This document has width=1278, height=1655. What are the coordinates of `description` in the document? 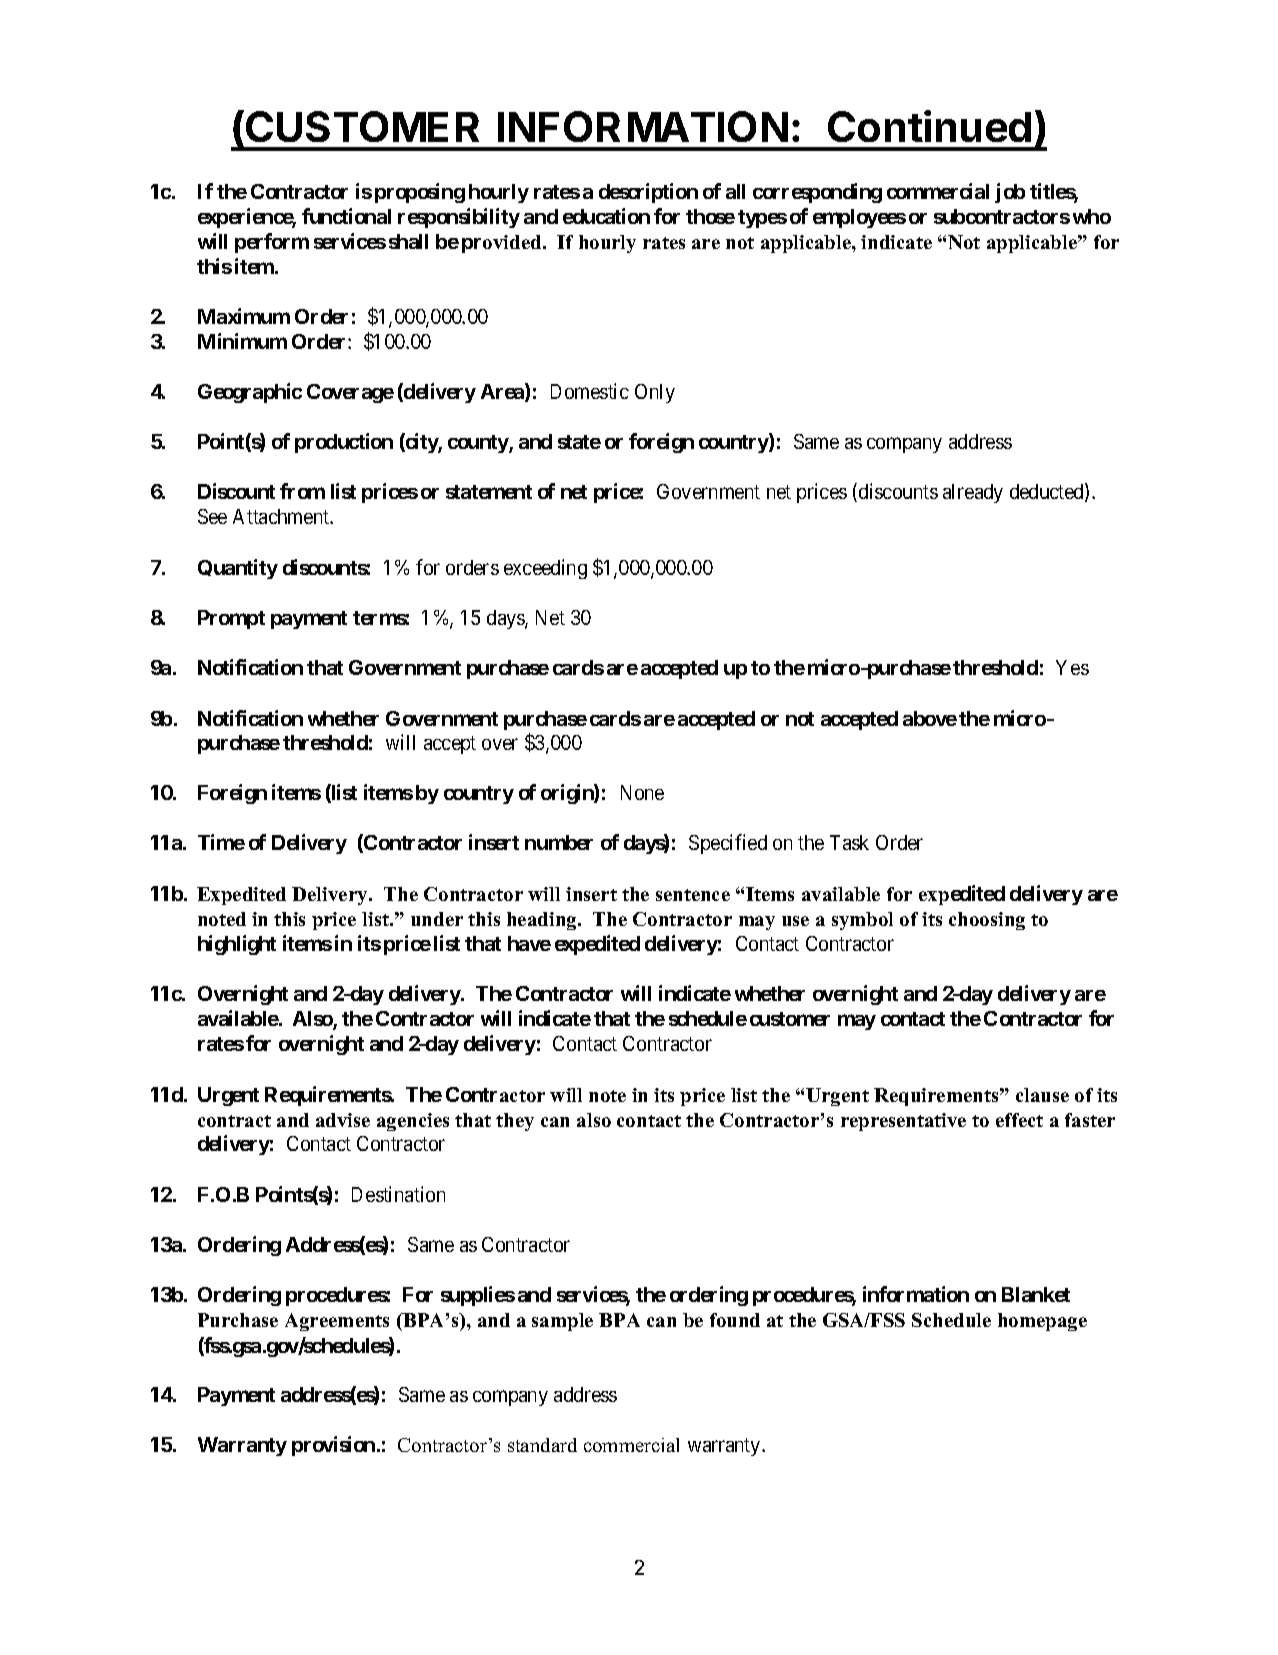 It's located at (648, 193).
